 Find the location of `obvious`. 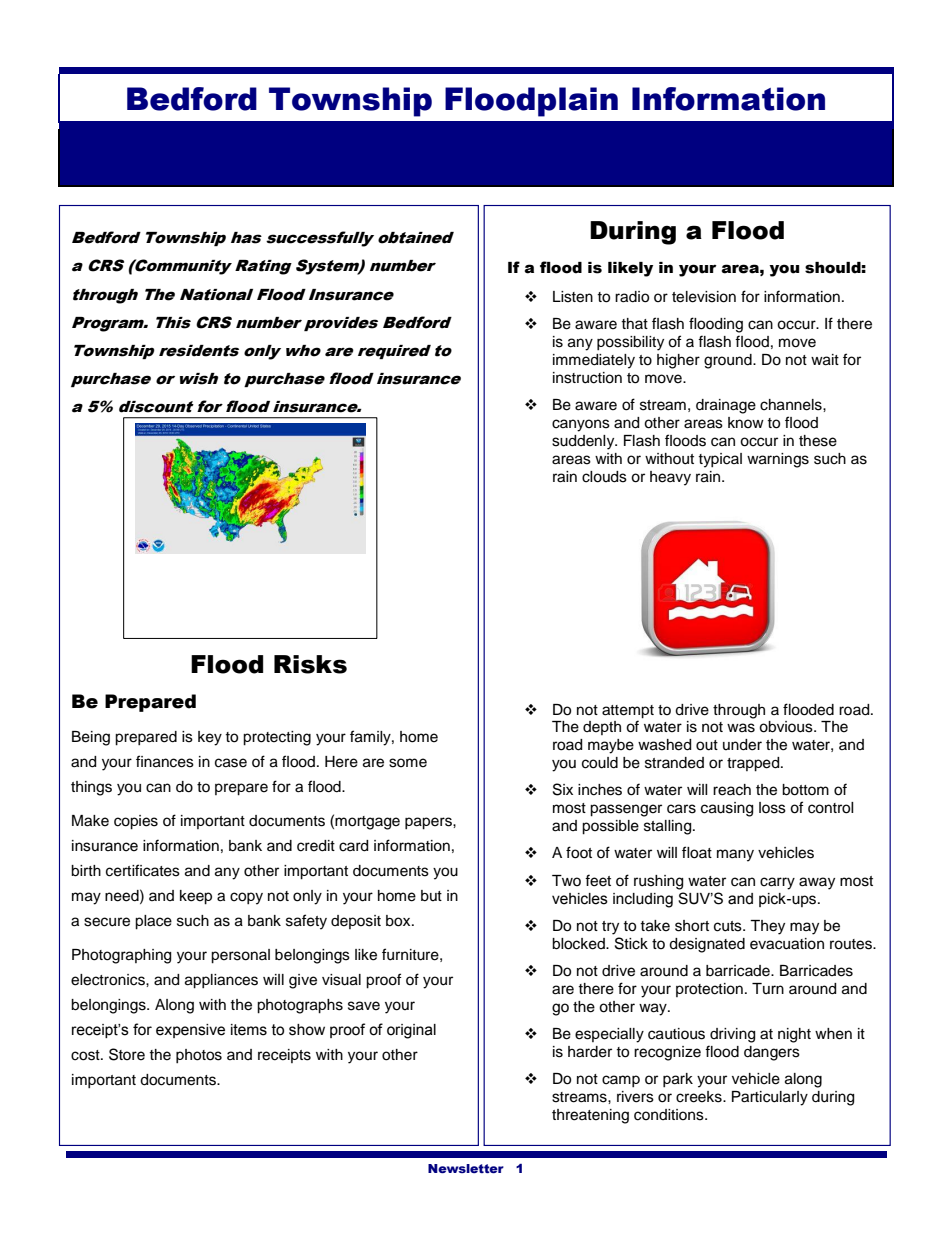

obvious is located at coordinates (787, 727).
